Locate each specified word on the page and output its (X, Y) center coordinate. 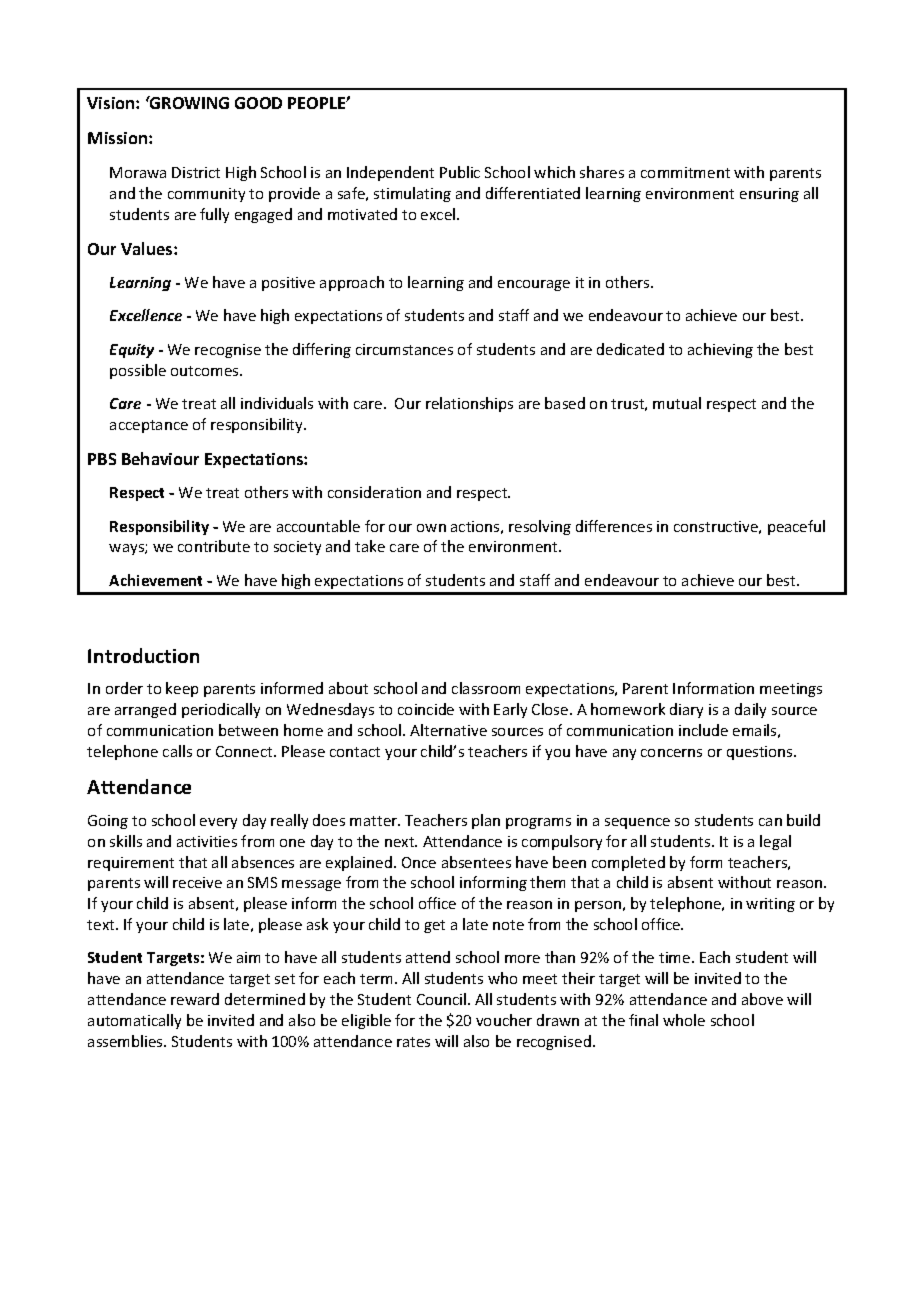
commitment (685, 172)
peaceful (796, 527)
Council (441, 999)
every (218, 823)
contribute (214, 546)
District (196, 172)
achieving (720, 350)
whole (684, 1020)
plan (486, 821)
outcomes (206, 371)
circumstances (404, 349)
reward (195, 999)
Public (460, 172)
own (431, 528)
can (770, 822)
